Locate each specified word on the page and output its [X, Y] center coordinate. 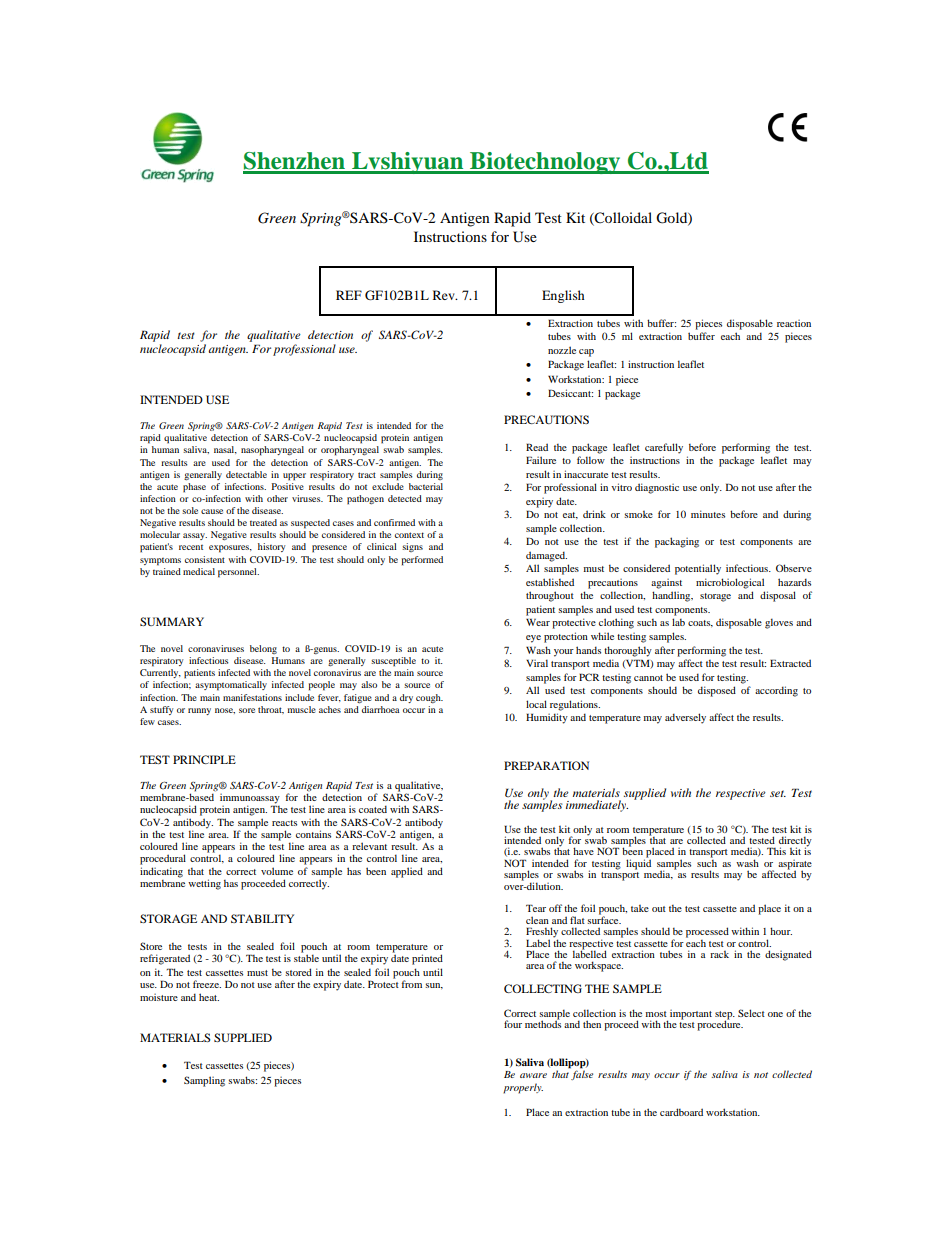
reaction [794, 323]
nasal [225, 450]
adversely [685, 718]
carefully [664, 448]
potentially [698, 569]
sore [247, 710]
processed [707, 932]
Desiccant [570, 393]
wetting [204, 884]
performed [422, 561]
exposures [230, 549]
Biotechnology [545, 163]
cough [429, 698]
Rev [445, 295]
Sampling [204, 1081]
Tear [536, 908]
